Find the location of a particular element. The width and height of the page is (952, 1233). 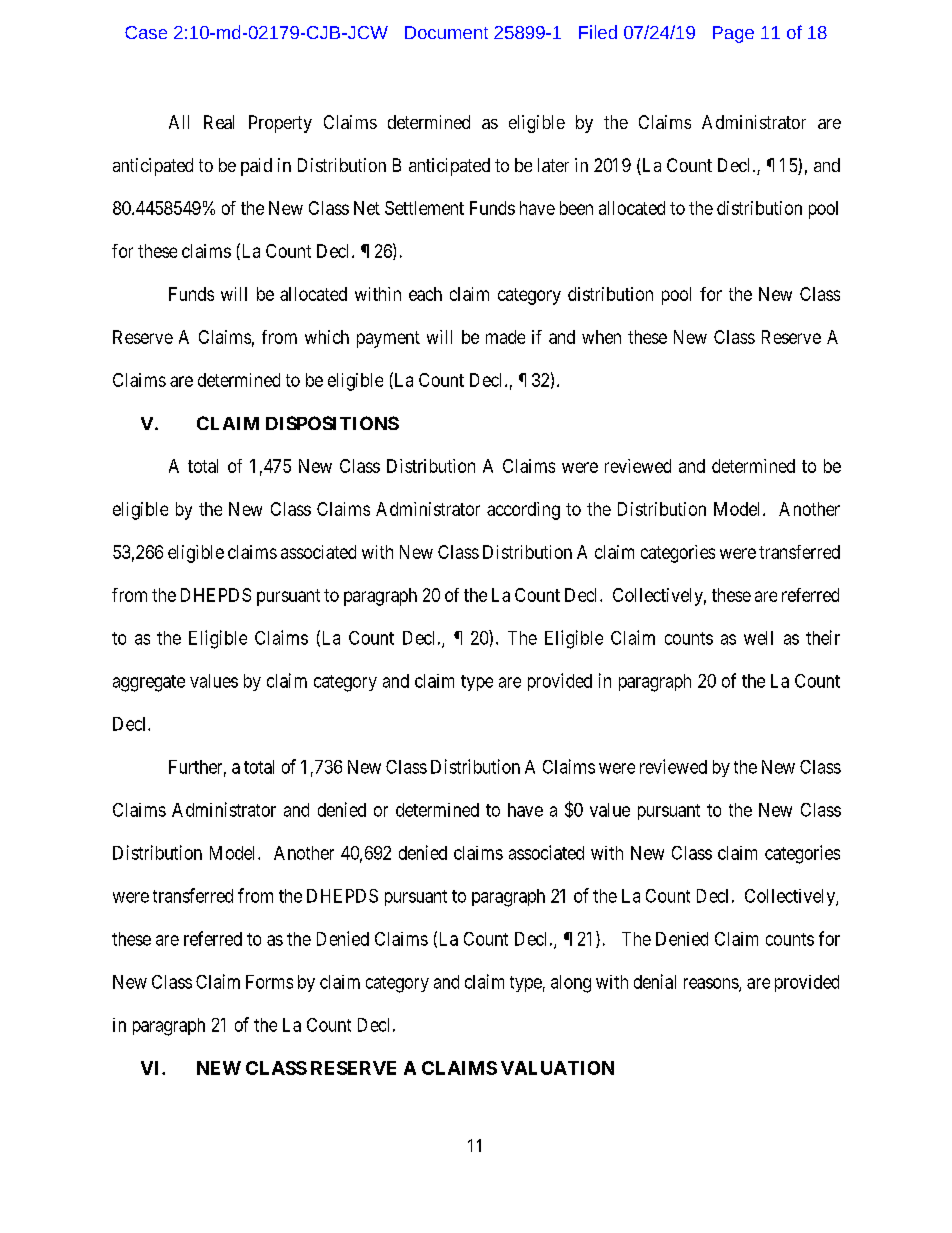

according is located at coordinates (523, 511).
